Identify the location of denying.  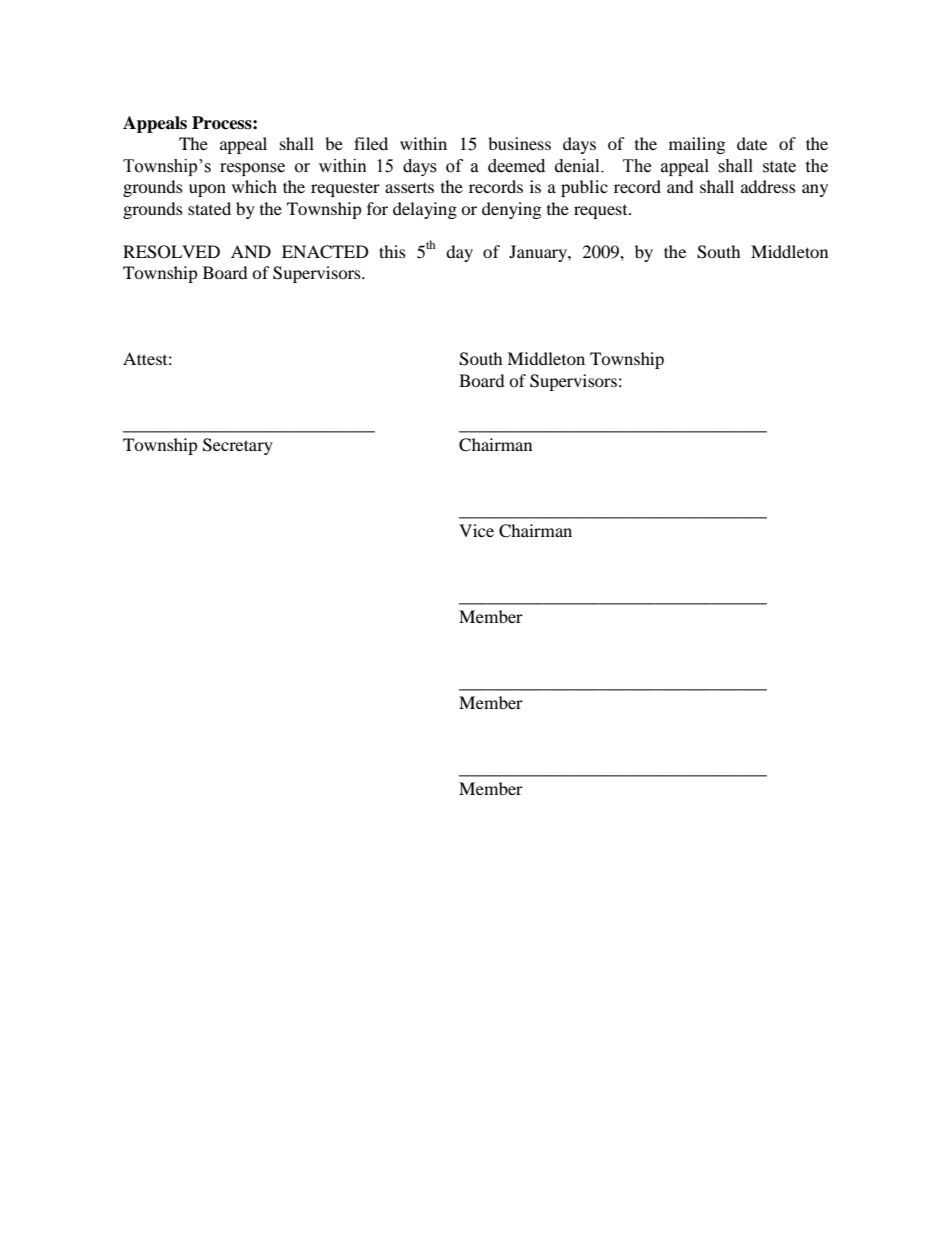
(511, 210).
